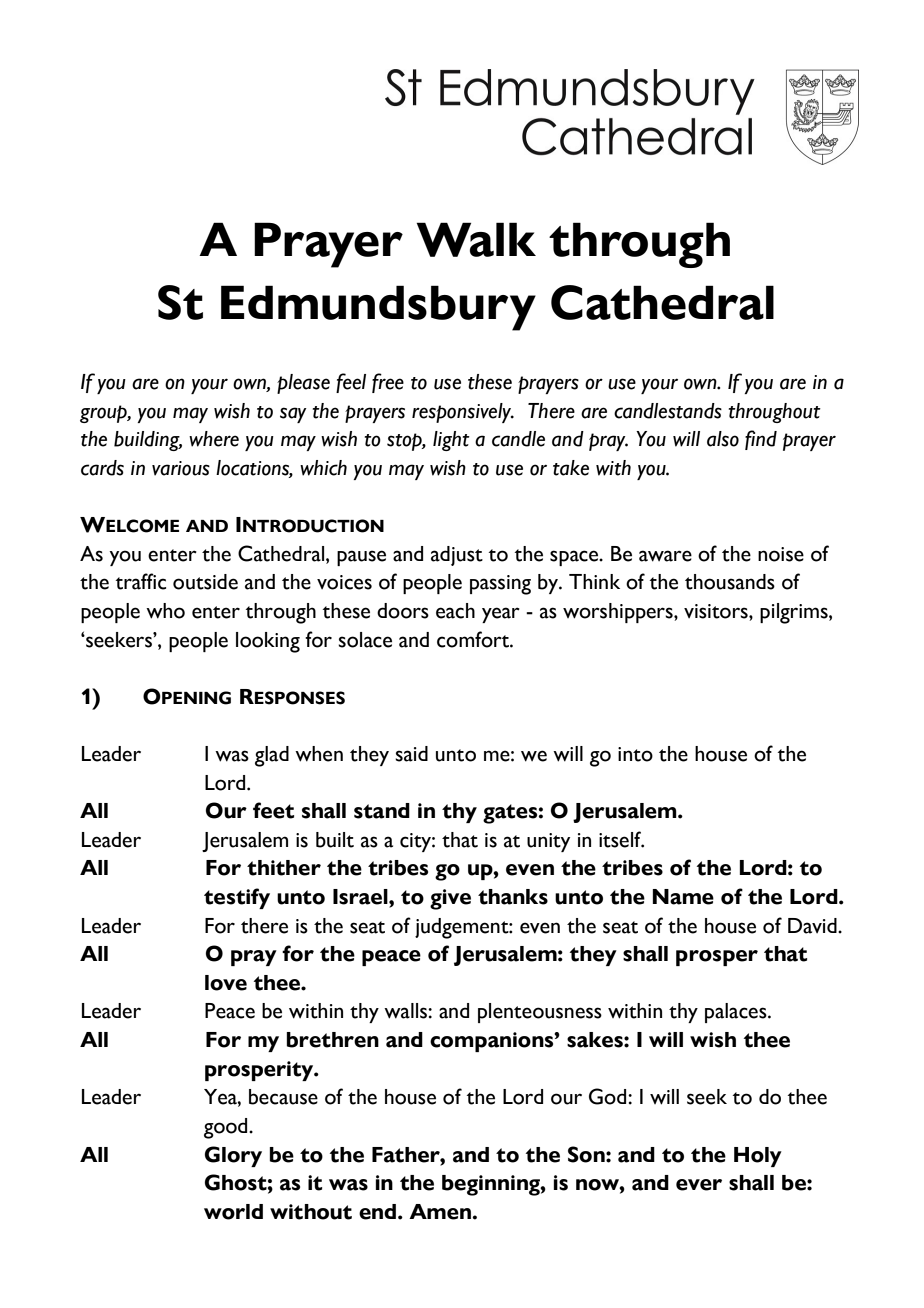 The width and height of the image is (924, 1308). I want to click on find, so click(761, 440).
